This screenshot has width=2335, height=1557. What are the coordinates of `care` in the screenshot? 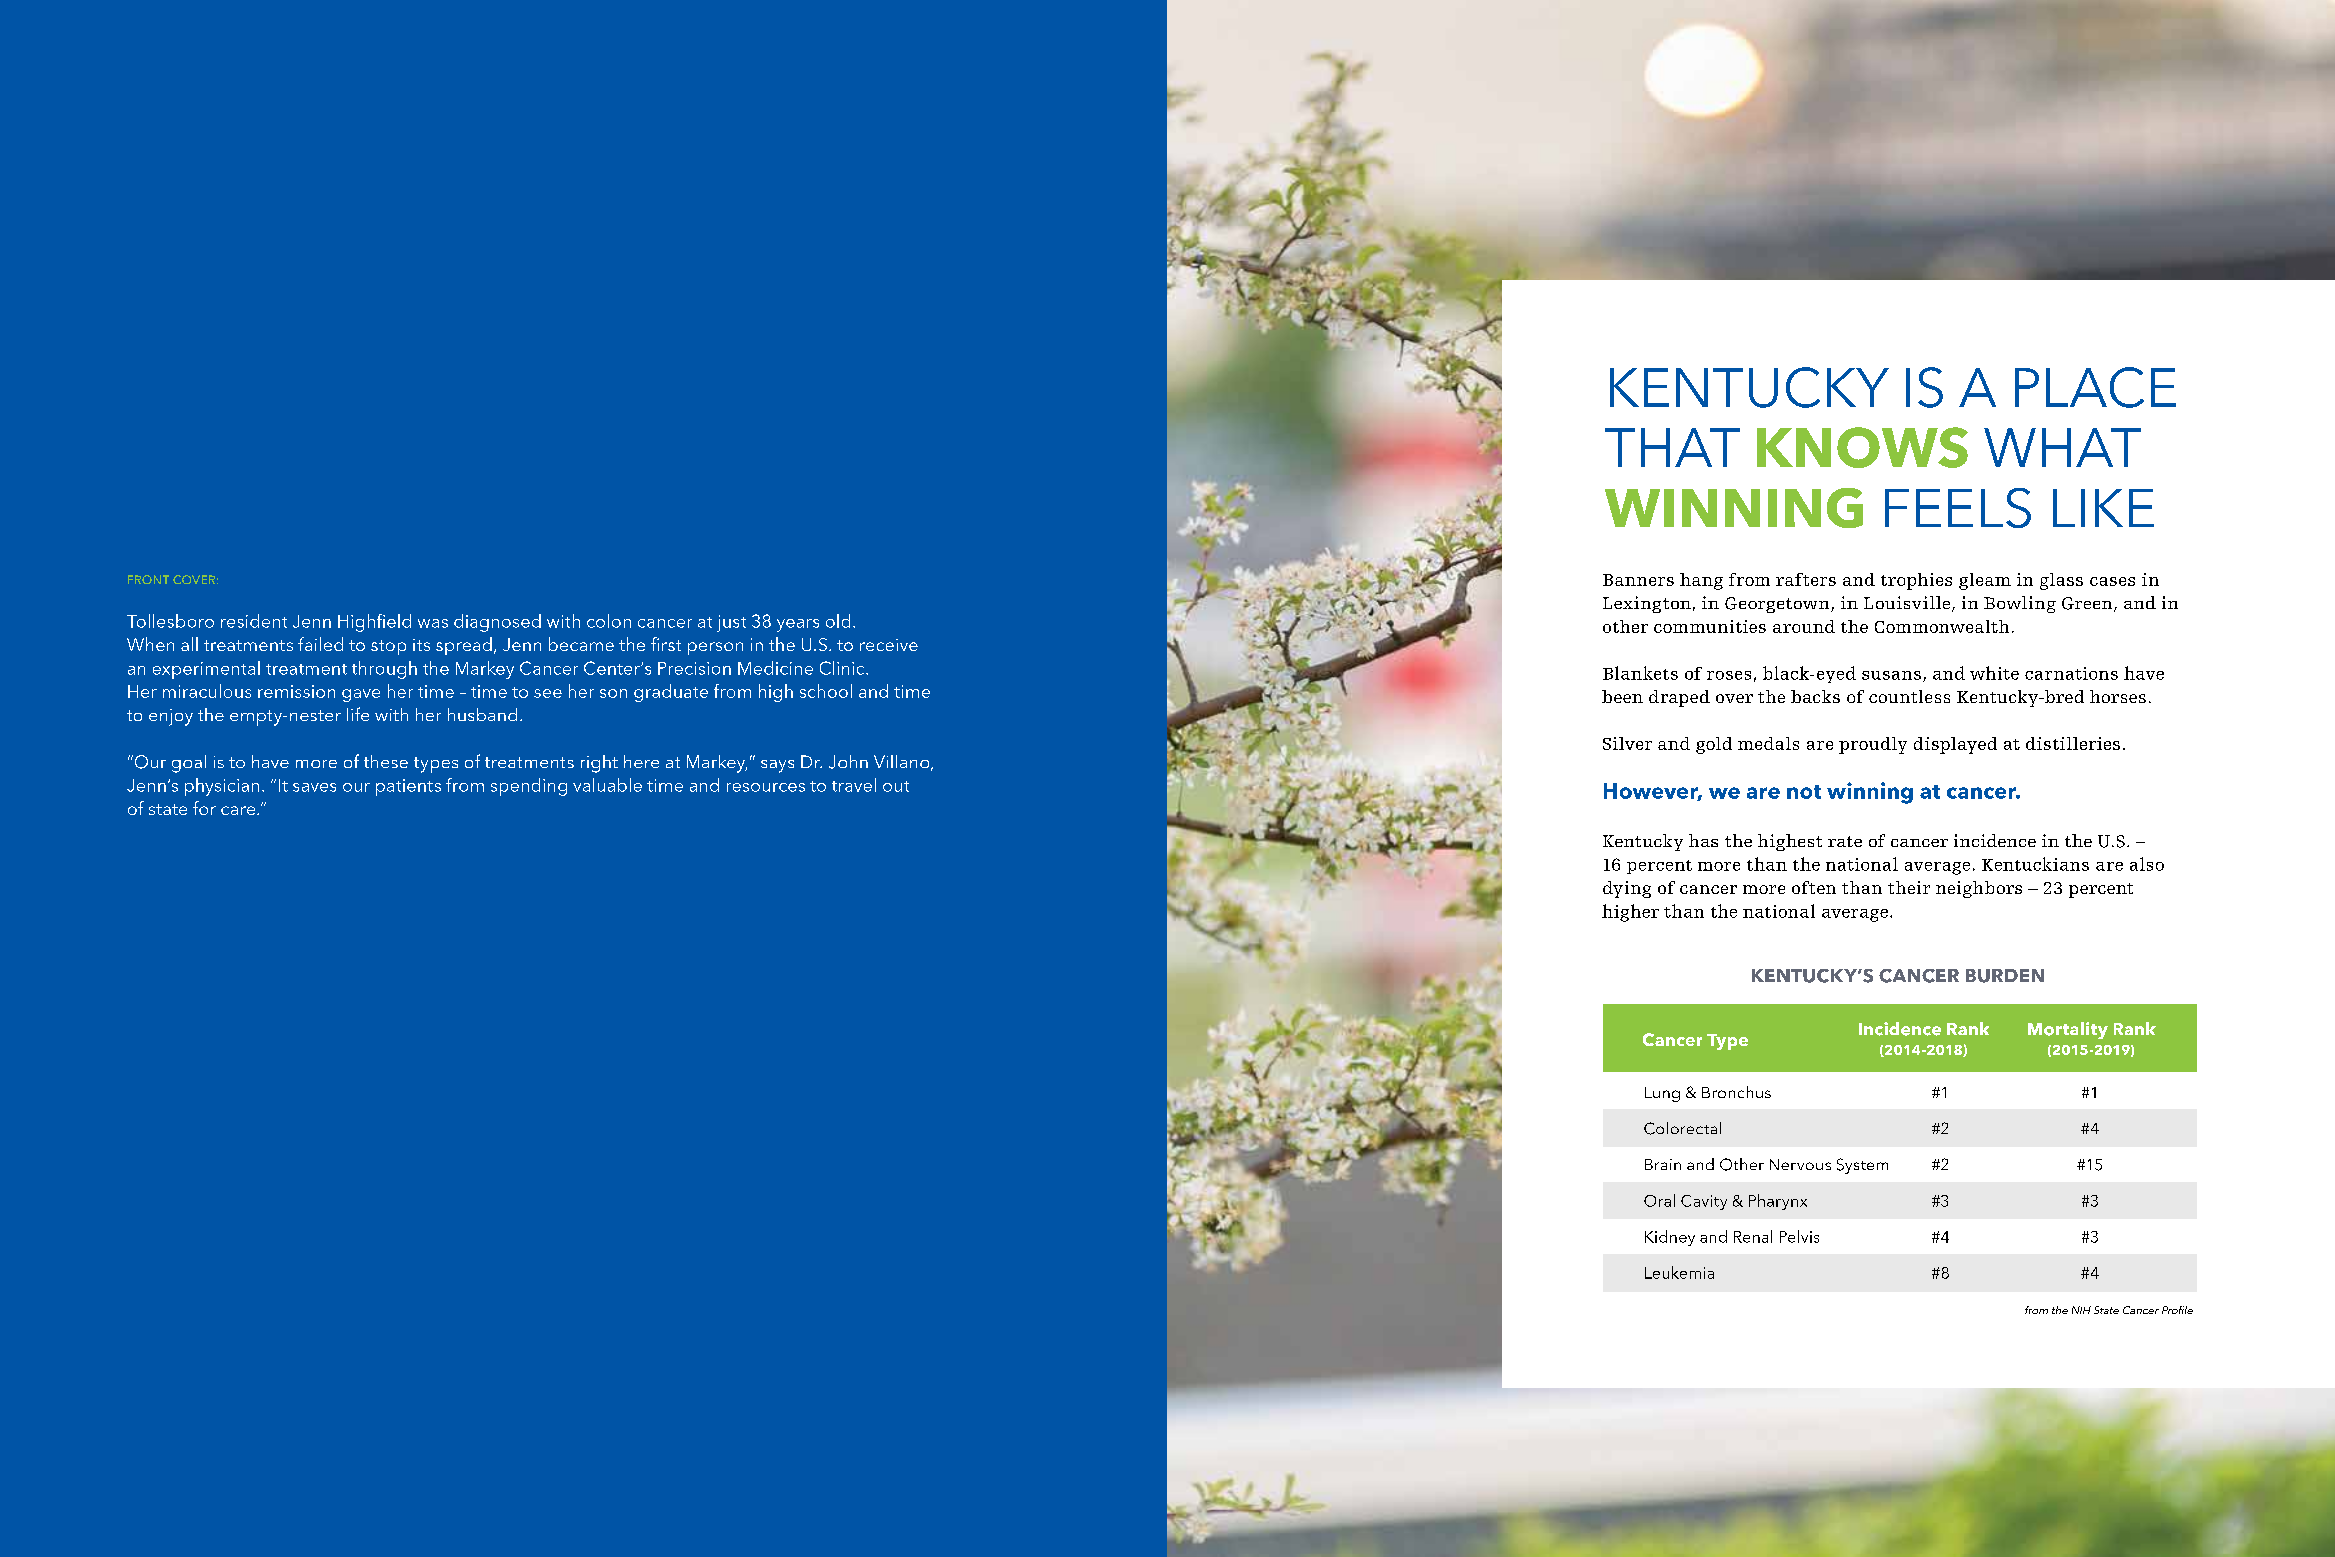 It's located at (239, 810).
